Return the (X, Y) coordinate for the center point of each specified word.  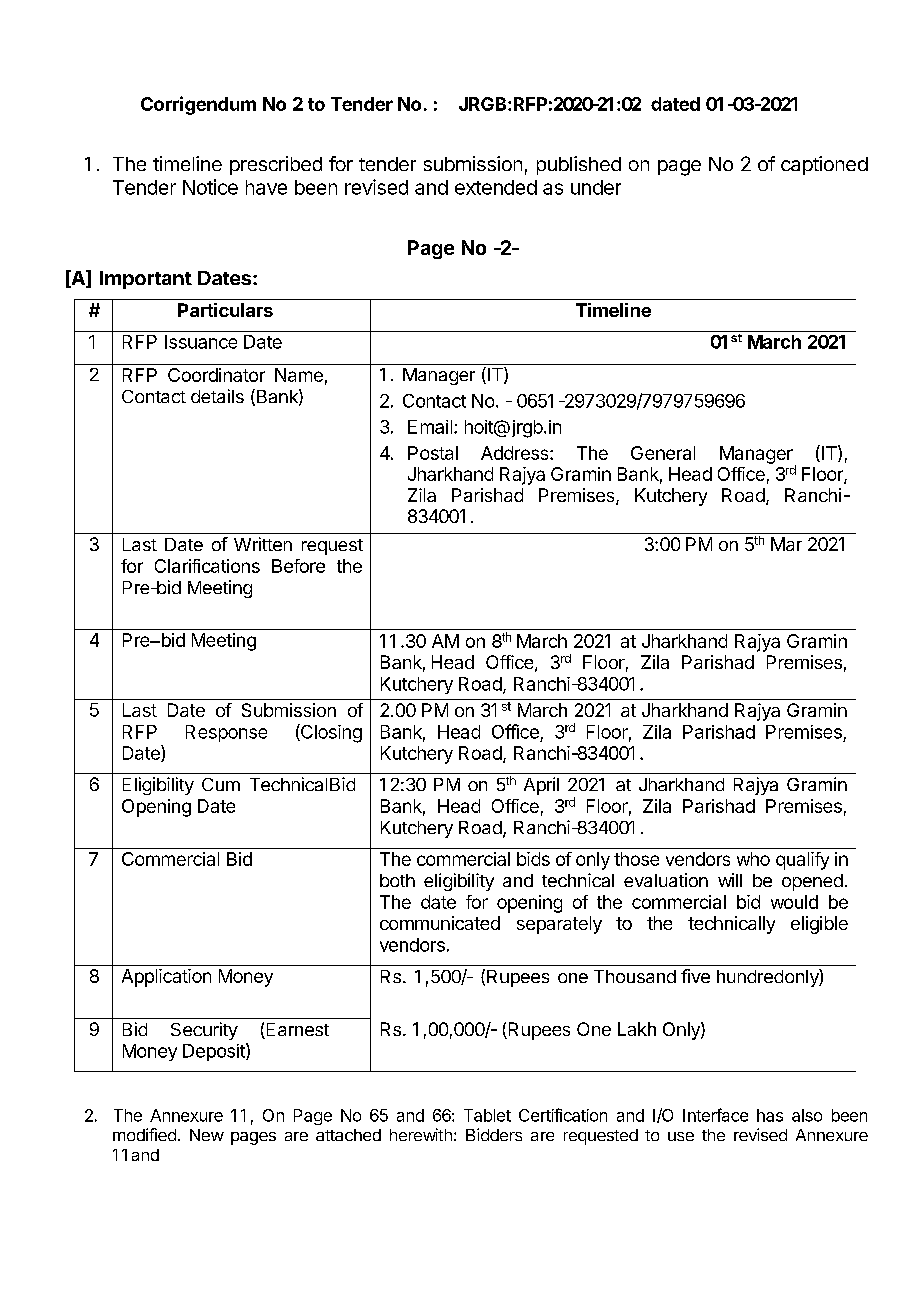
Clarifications (207, 566)
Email (431, 427)
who (753, 859)
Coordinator (216, 375)
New (207, 1135)
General (663, 453)
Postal (433, 453)
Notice (210, 187)
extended (496, 187)
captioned (824, 165)
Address (516, 453)
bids (533, 859)
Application (166, 978)
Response (226, 733)
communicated (440, 923)
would (794, 902)
